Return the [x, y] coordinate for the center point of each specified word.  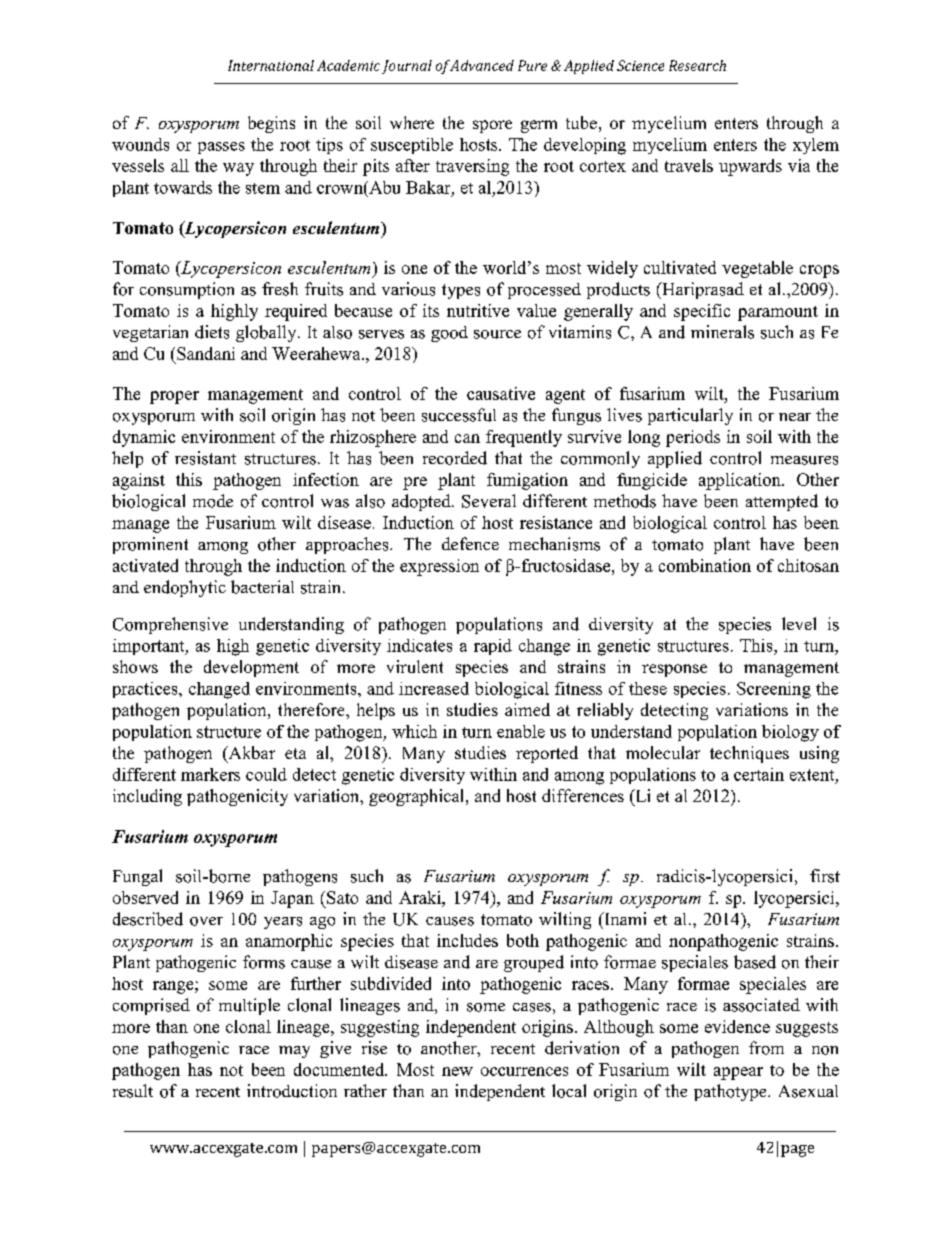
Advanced [482, 65]
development [251, 668]
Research [697, 65]
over [206, 921]
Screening [774, 690]
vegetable [757, 269]
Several [489, 501]
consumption [187, 290]
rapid [493, 647]
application [741, 481]
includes [467, 940]
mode [213, 501]
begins [271, 124]
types [461, 291]
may [294, 1052]
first [825, 876]
